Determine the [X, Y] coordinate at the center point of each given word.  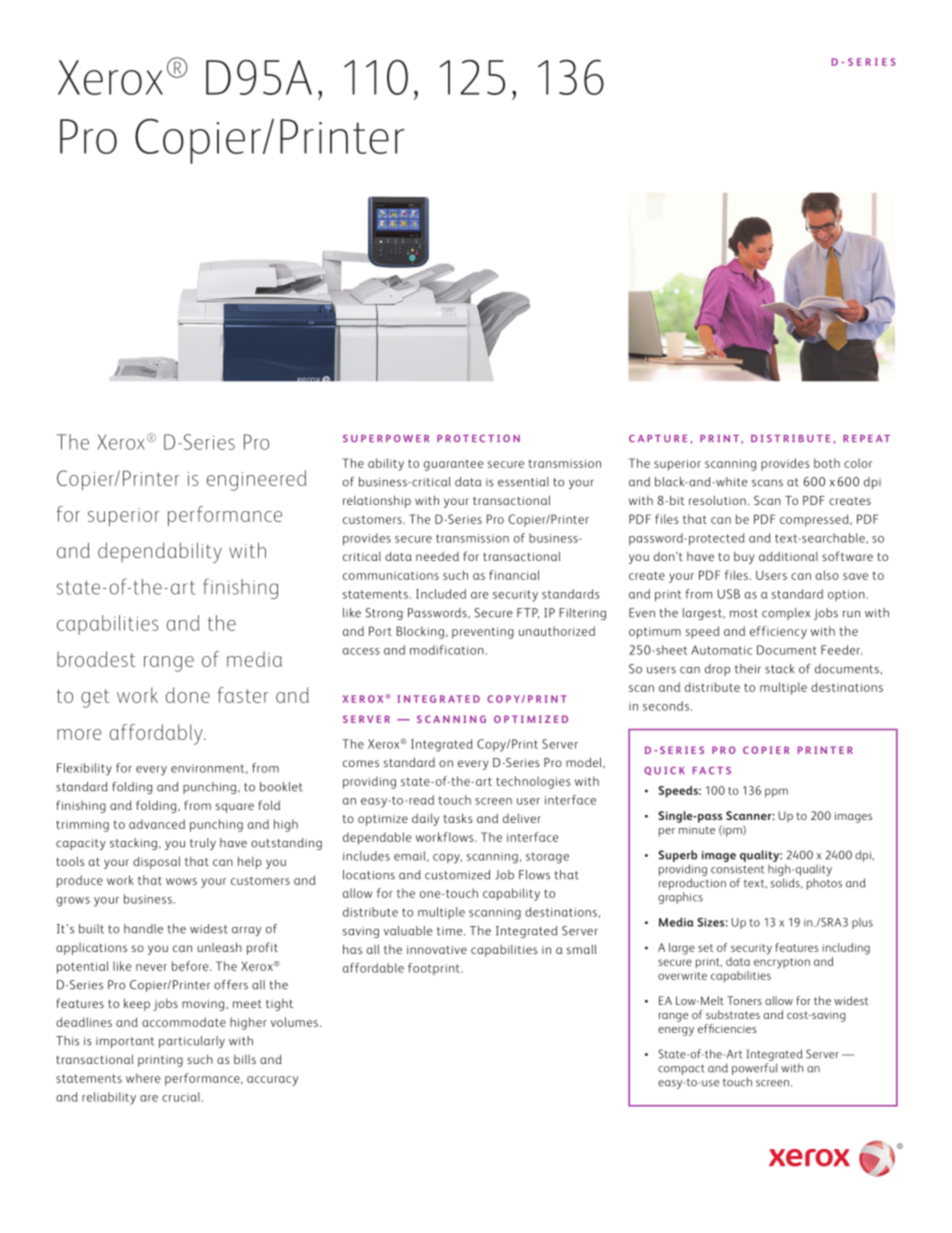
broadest [96, 659]
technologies [533, 782]
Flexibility [84, 769]
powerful [755, 1069]
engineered [257, 480]
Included [441, 594]
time [451, 931]
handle [143, 929]
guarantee [453, 465]
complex [786, 614]
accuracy [272, 1081]
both [827, 463]
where [143, 1078]
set [705, 948]
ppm [776, 793]
